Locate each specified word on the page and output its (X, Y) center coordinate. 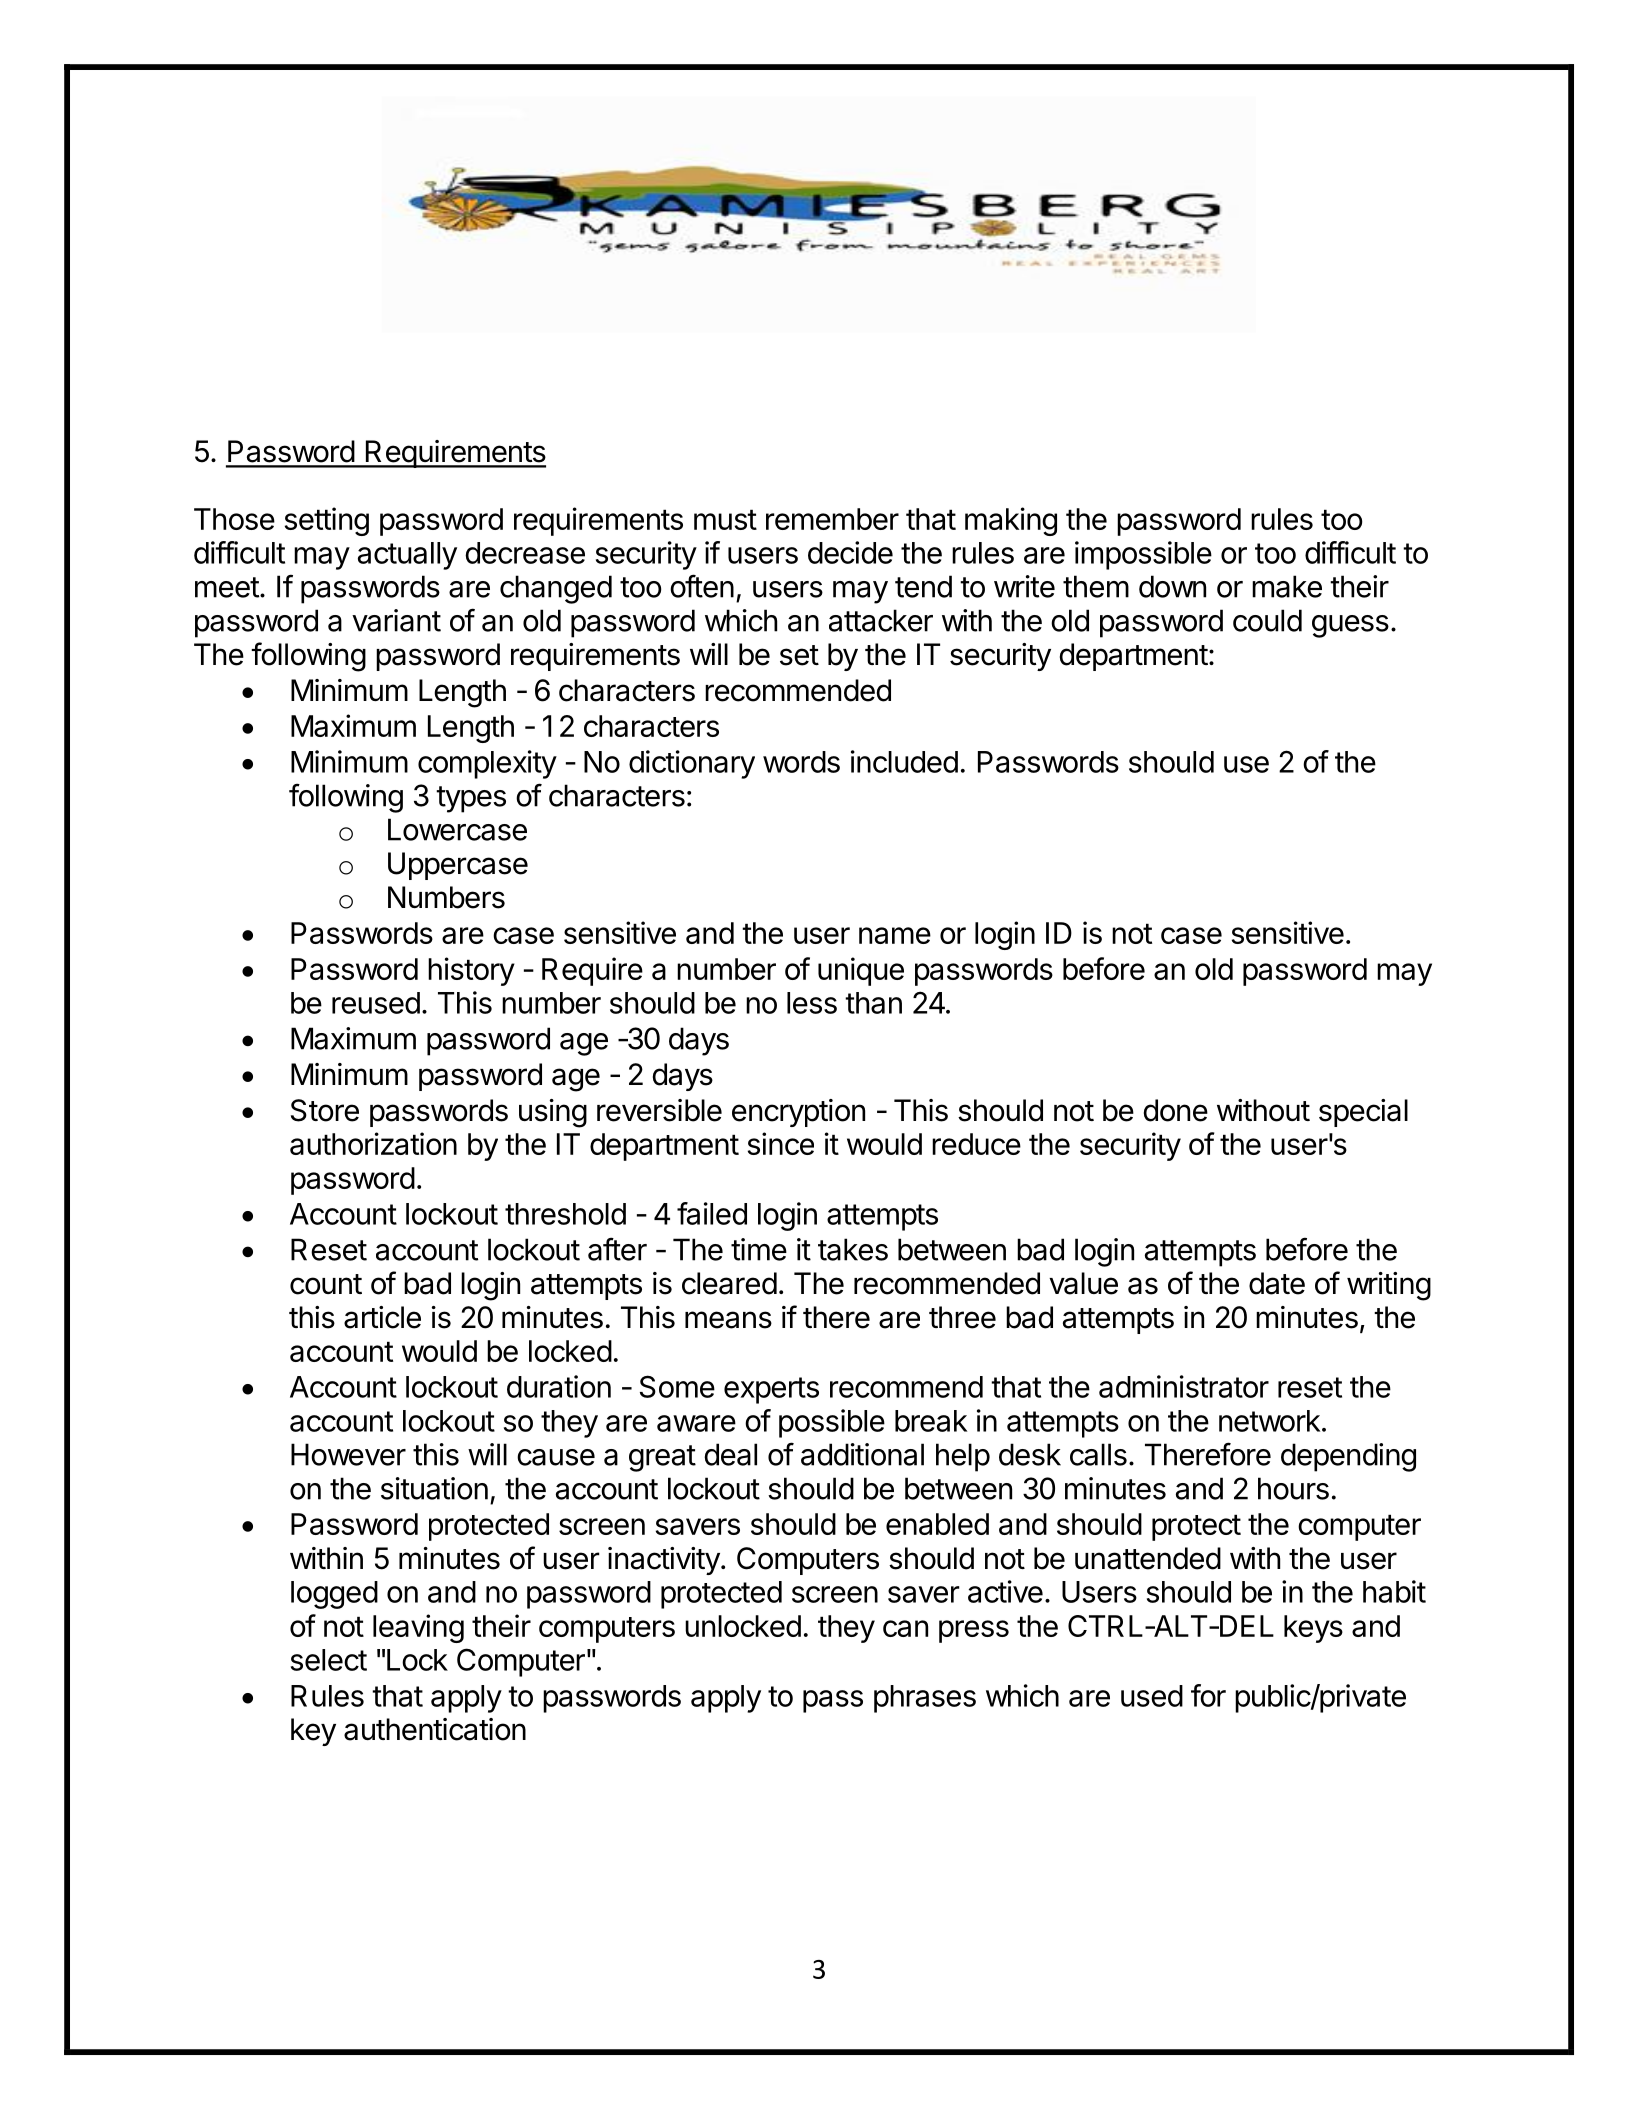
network (1269, 1421)
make (1287, 586)
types (471, 799)
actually (407, 556)
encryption (798, 1113)
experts (771, 1390)
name (895, 935)
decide (850, 552)
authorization (373, 1143)
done (1176, 1110)
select (329, 1660)
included (904, 761)
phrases (925, 1699)
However (348, 1454)
